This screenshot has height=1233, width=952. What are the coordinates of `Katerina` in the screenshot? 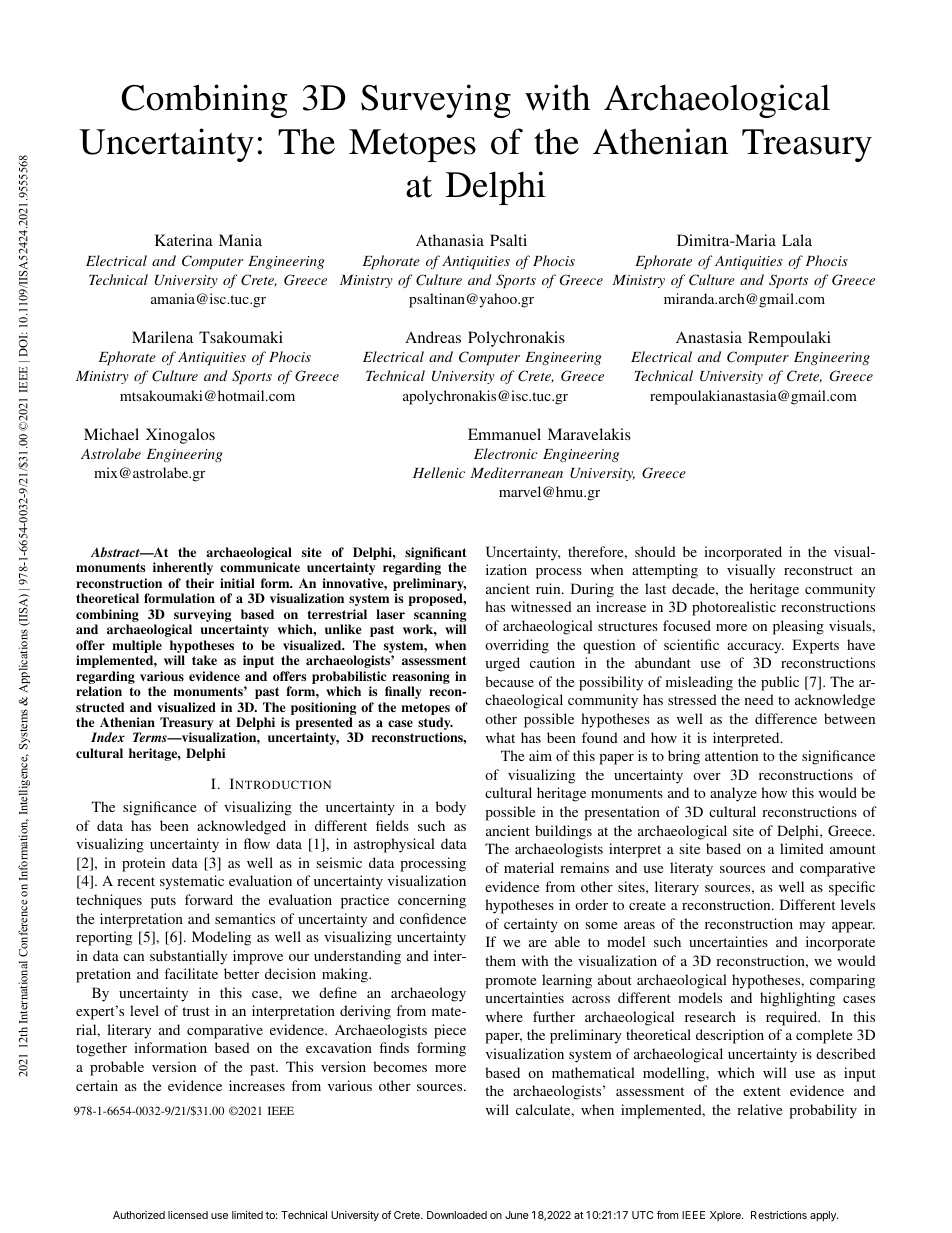 It's located at (184, 240).
